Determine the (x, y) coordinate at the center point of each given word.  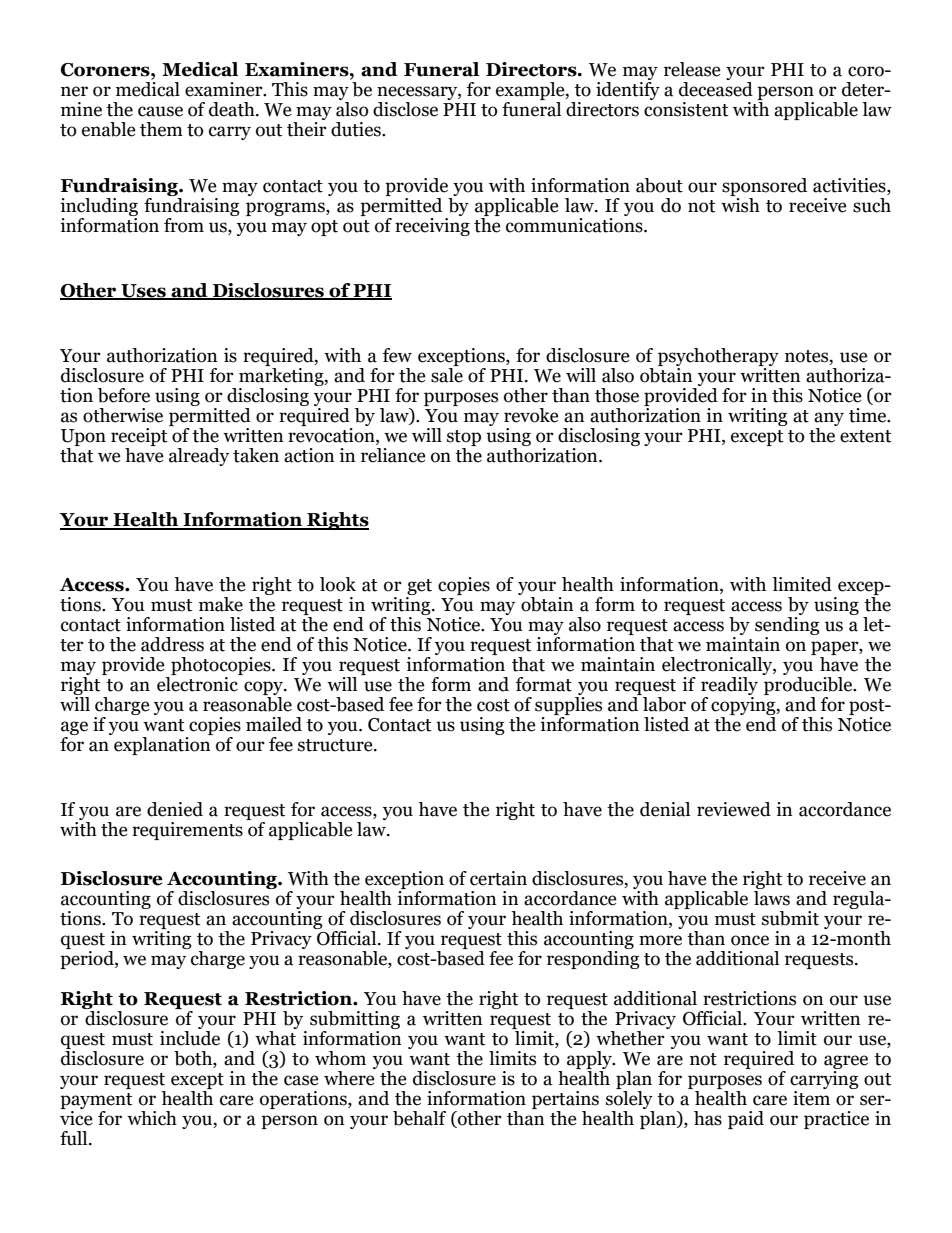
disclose (405, 109)
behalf (419, 1118)
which (152, 1118)
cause (160, 111)
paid (746, 1120)
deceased (716, 89)
